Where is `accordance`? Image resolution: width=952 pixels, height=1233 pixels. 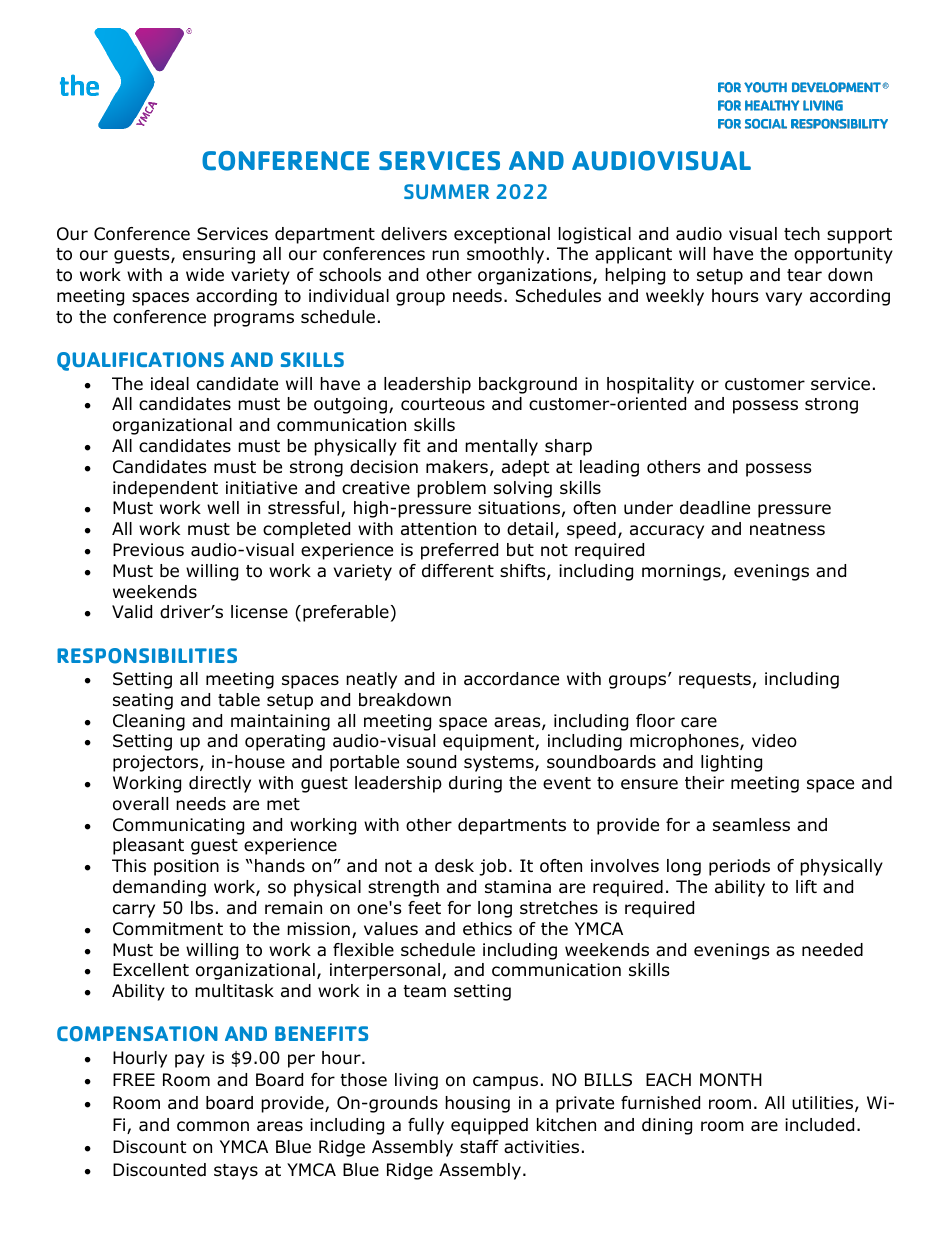
accordance is located at coordinates (511, 679).
